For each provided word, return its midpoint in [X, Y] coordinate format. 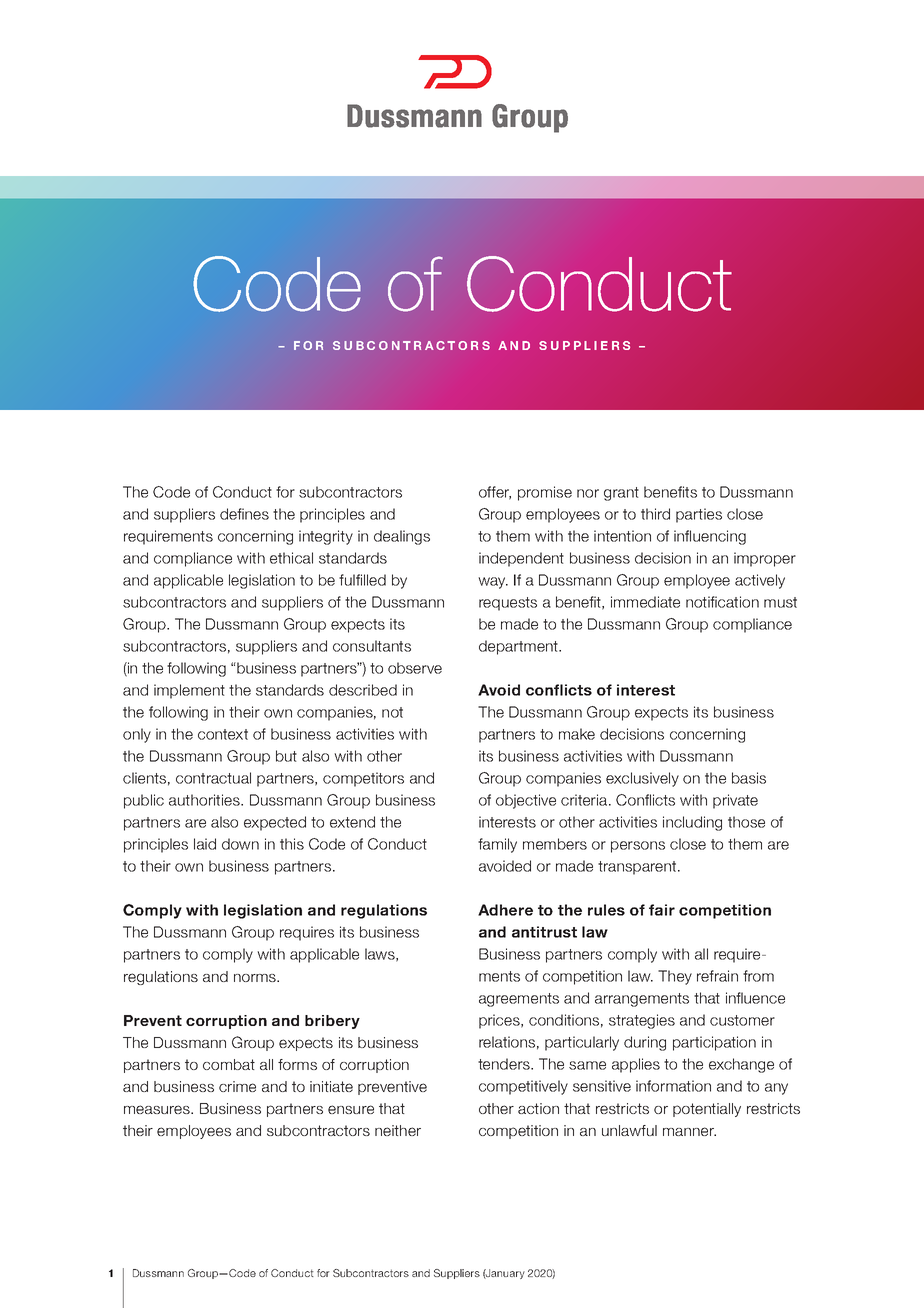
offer [495, 493]
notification [722, 602]
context [223, 734]
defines [244, 514]
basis [749, 778]
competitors [363, 779]
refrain [717, 976]
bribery [332, 1022]
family [497, 845]
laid [205, 844]
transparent [638, 868]
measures [158, 1109]
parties [699, 515]
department [520, 647]
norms [256, 978]
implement [189, 691]
